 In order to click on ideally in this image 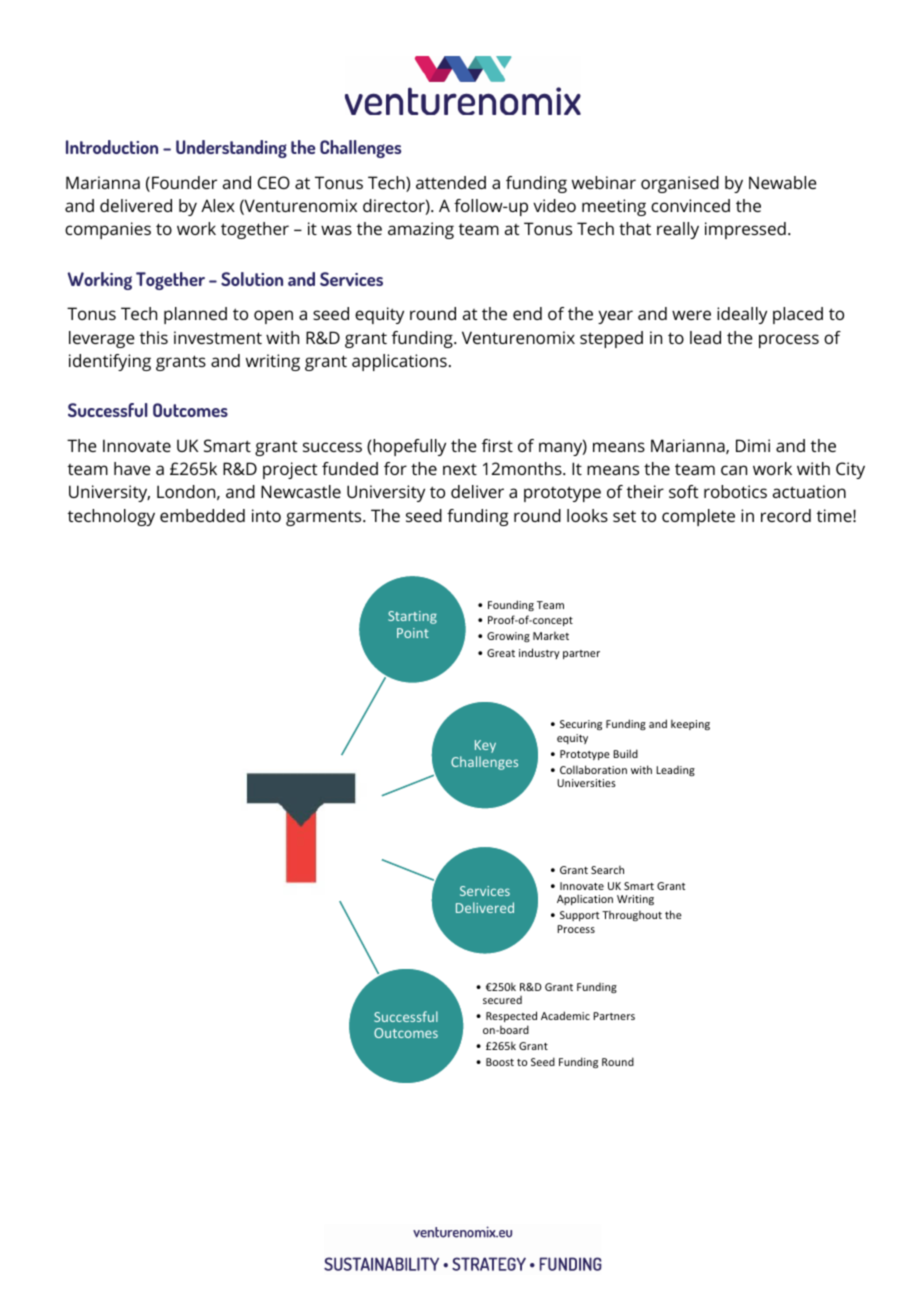, I will do `click(742, 315)`.
